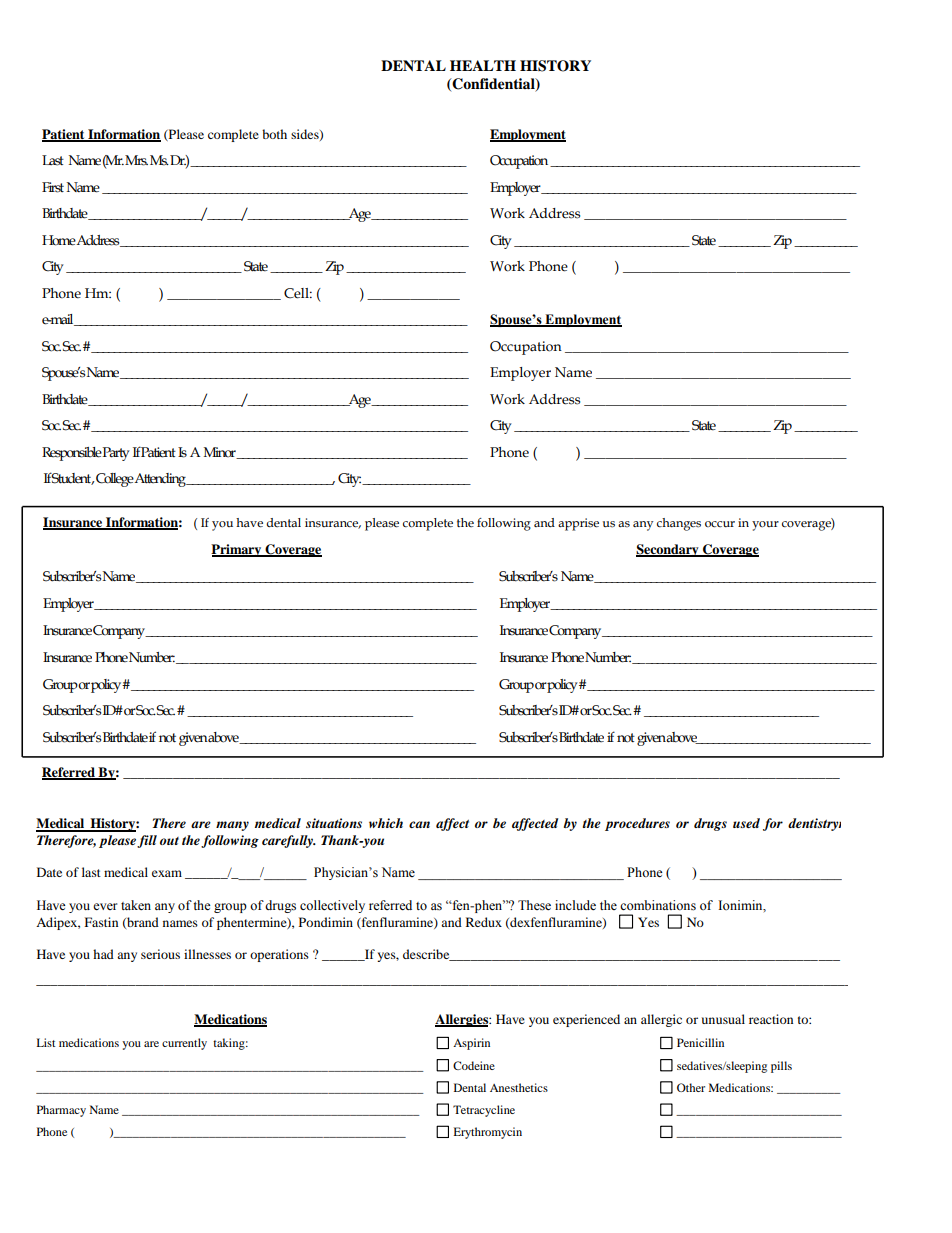  Describe the element at coordinates (483, 65) in the image. I see `HEALTH` at that location.
